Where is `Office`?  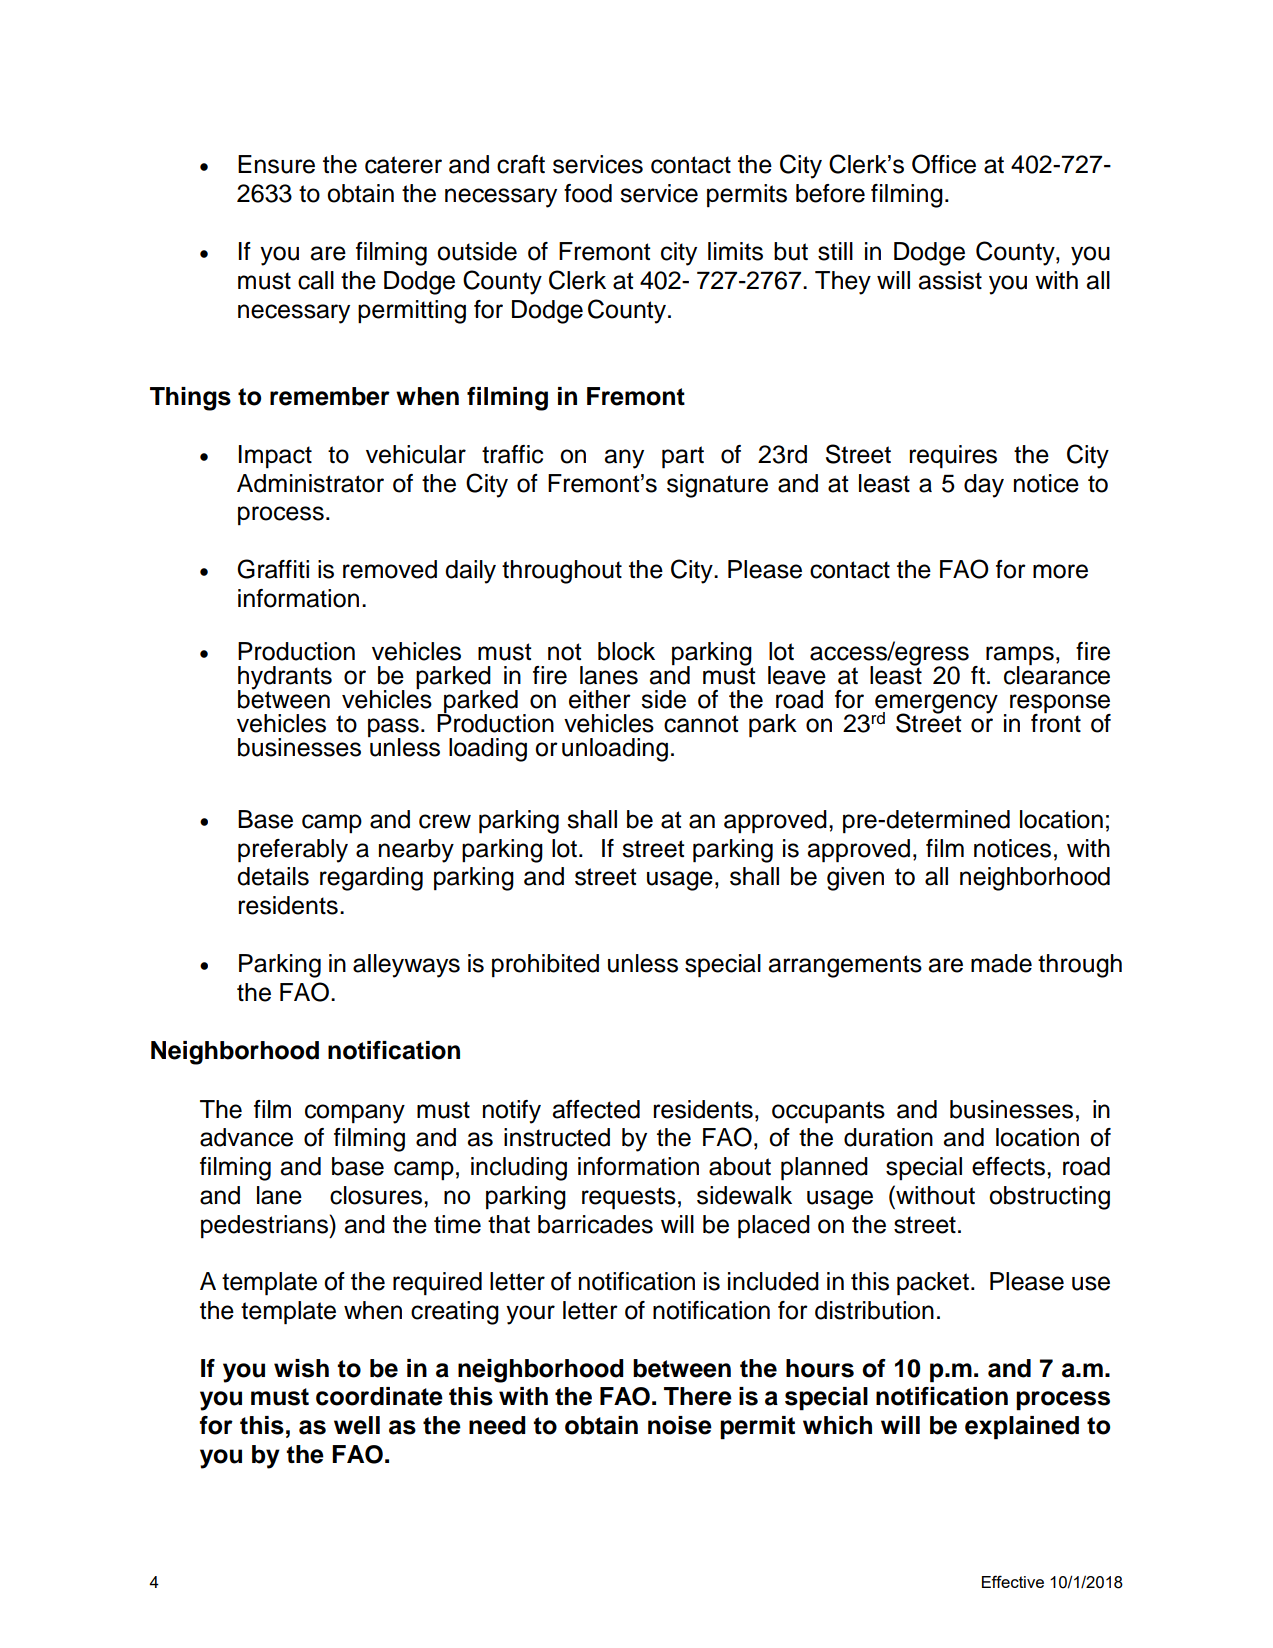
Office is located at coordinates (944, 164).
